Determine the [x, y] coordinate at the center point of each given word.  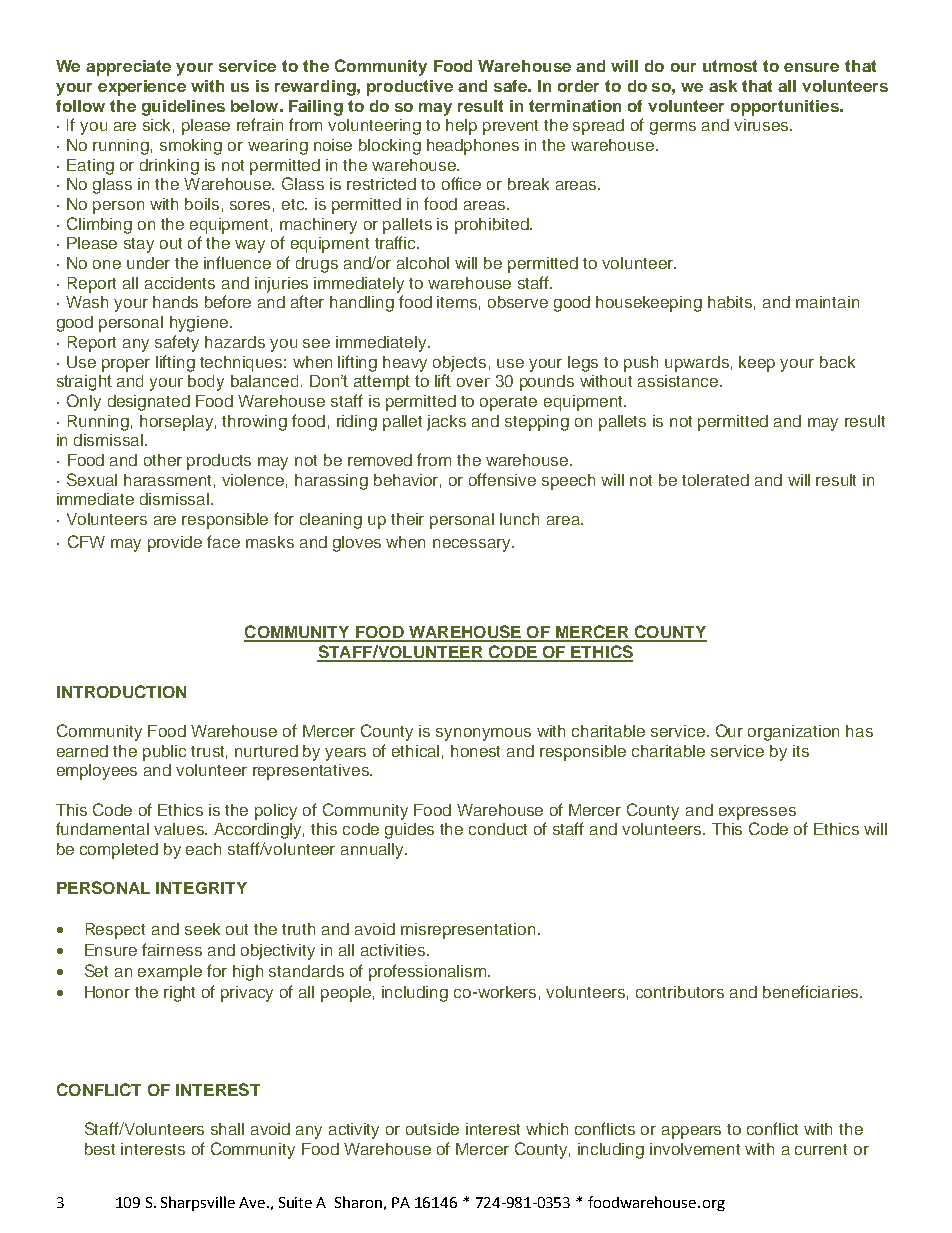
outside [432, 1129]
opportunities [786, 108]
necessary [473, 545]
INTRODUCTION [121, 691]
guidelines [183, 108]
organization [793, 733]
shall [227, 1129]
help [461, 127]
